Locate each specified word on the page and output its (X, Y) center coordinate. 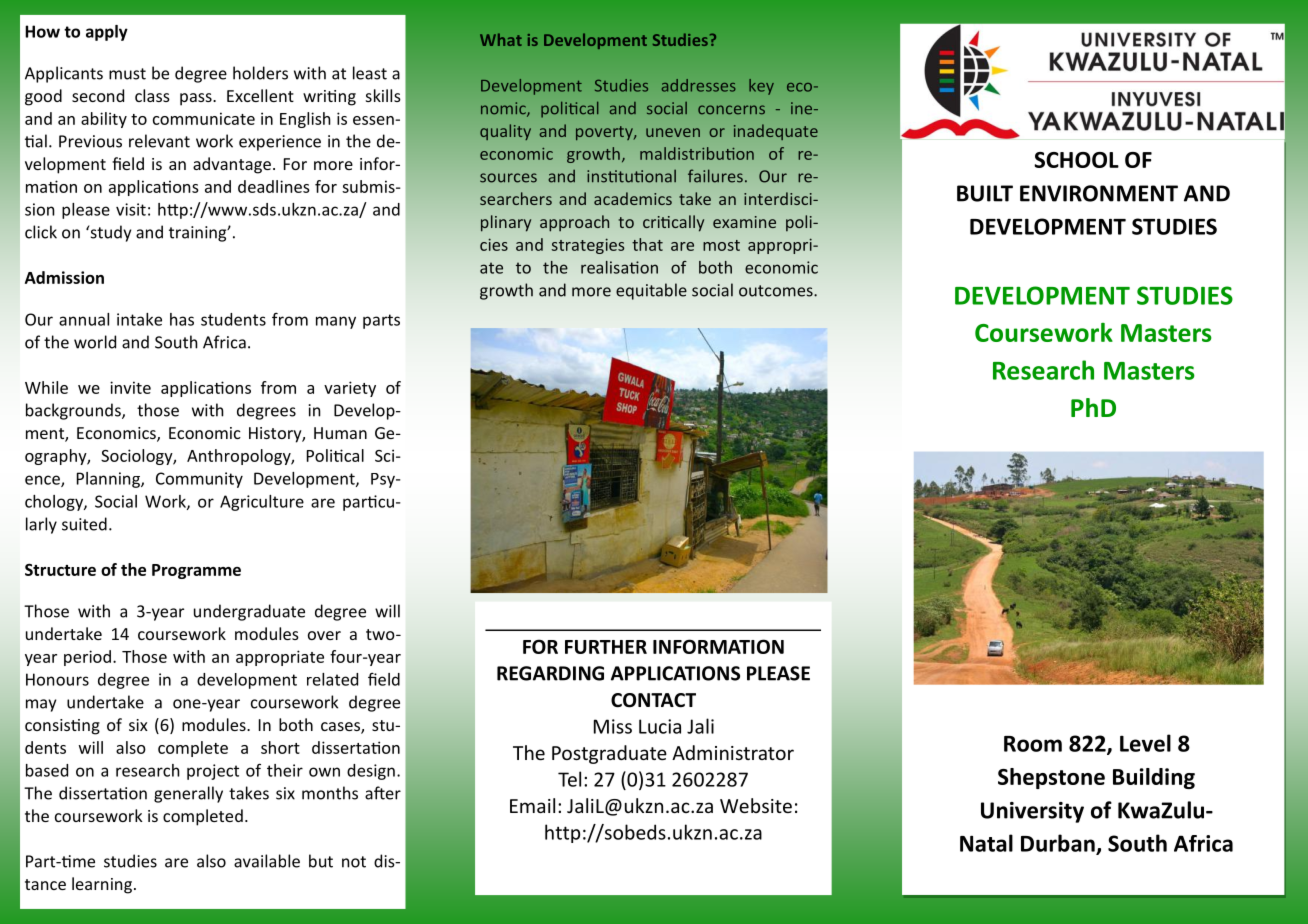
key (761, 87)
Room (1033, 744)
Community (199, 480)
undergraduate (249, 612)
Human (340, 433)
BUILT (985, 193)
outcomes (777, 291)
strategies (588, 246)
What (501, 39)
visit (131, 209)
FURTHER (606, 647)
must (127, 74)
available (267, 861)
